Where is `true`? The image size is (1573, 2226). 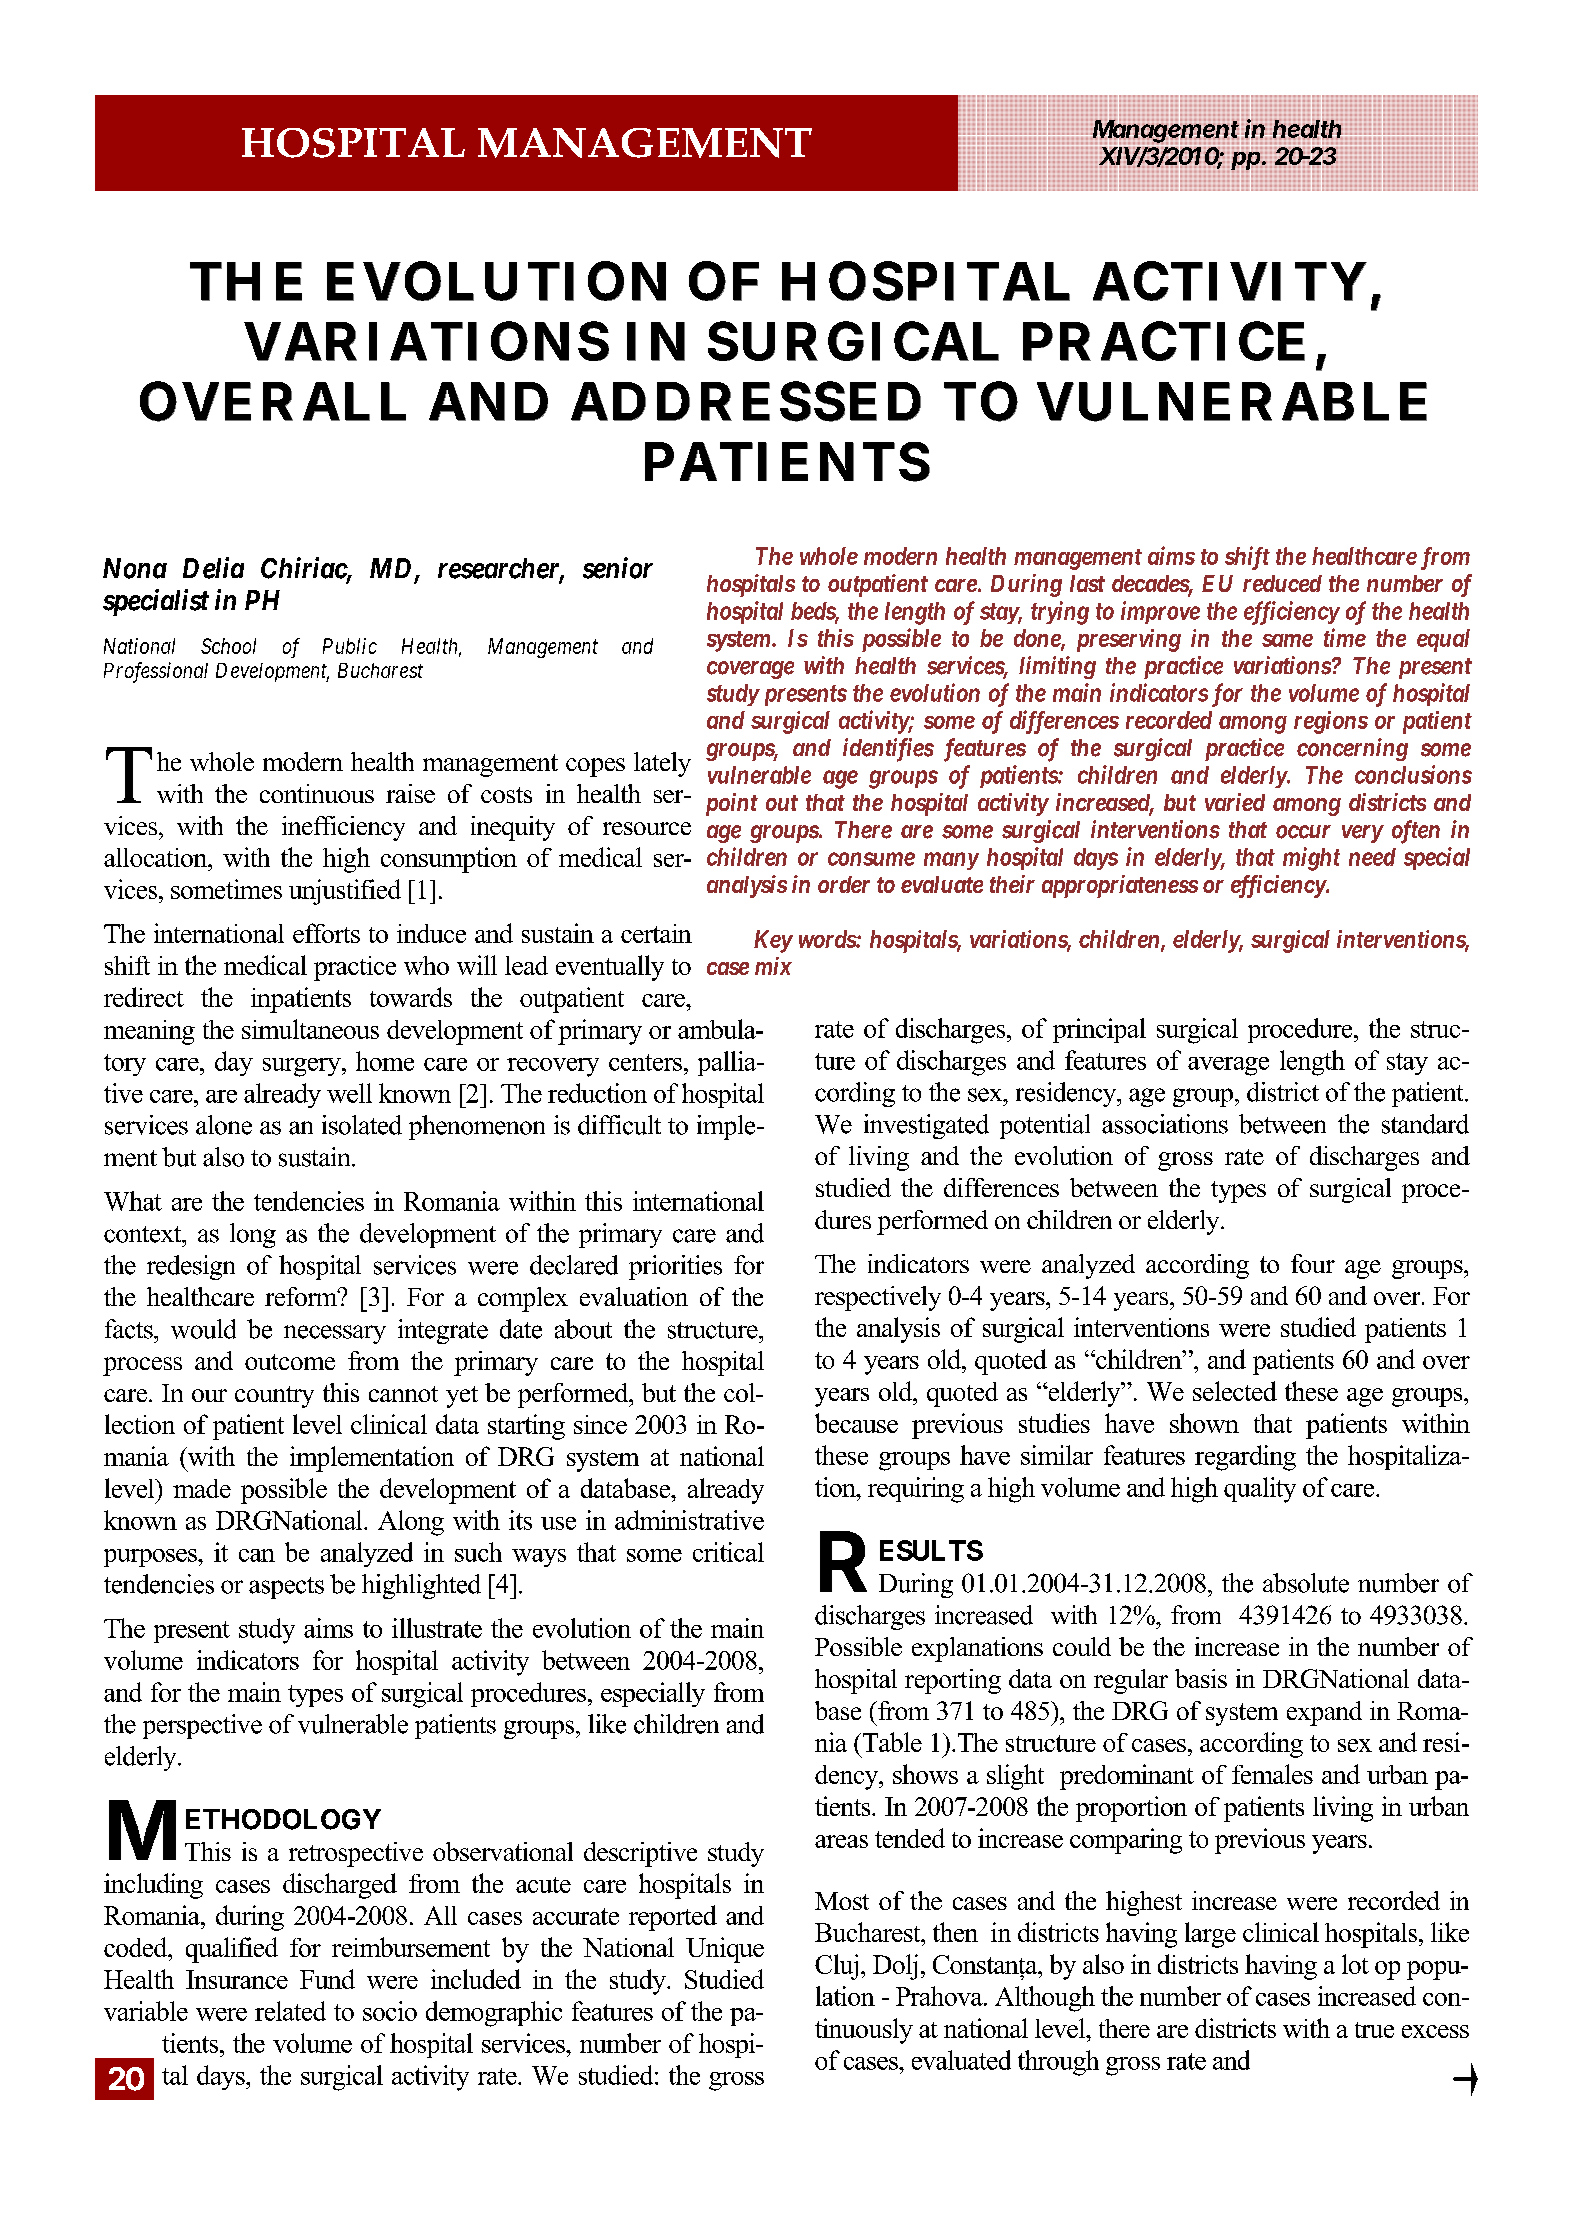
true is located at coordinates (1374, 2030).
